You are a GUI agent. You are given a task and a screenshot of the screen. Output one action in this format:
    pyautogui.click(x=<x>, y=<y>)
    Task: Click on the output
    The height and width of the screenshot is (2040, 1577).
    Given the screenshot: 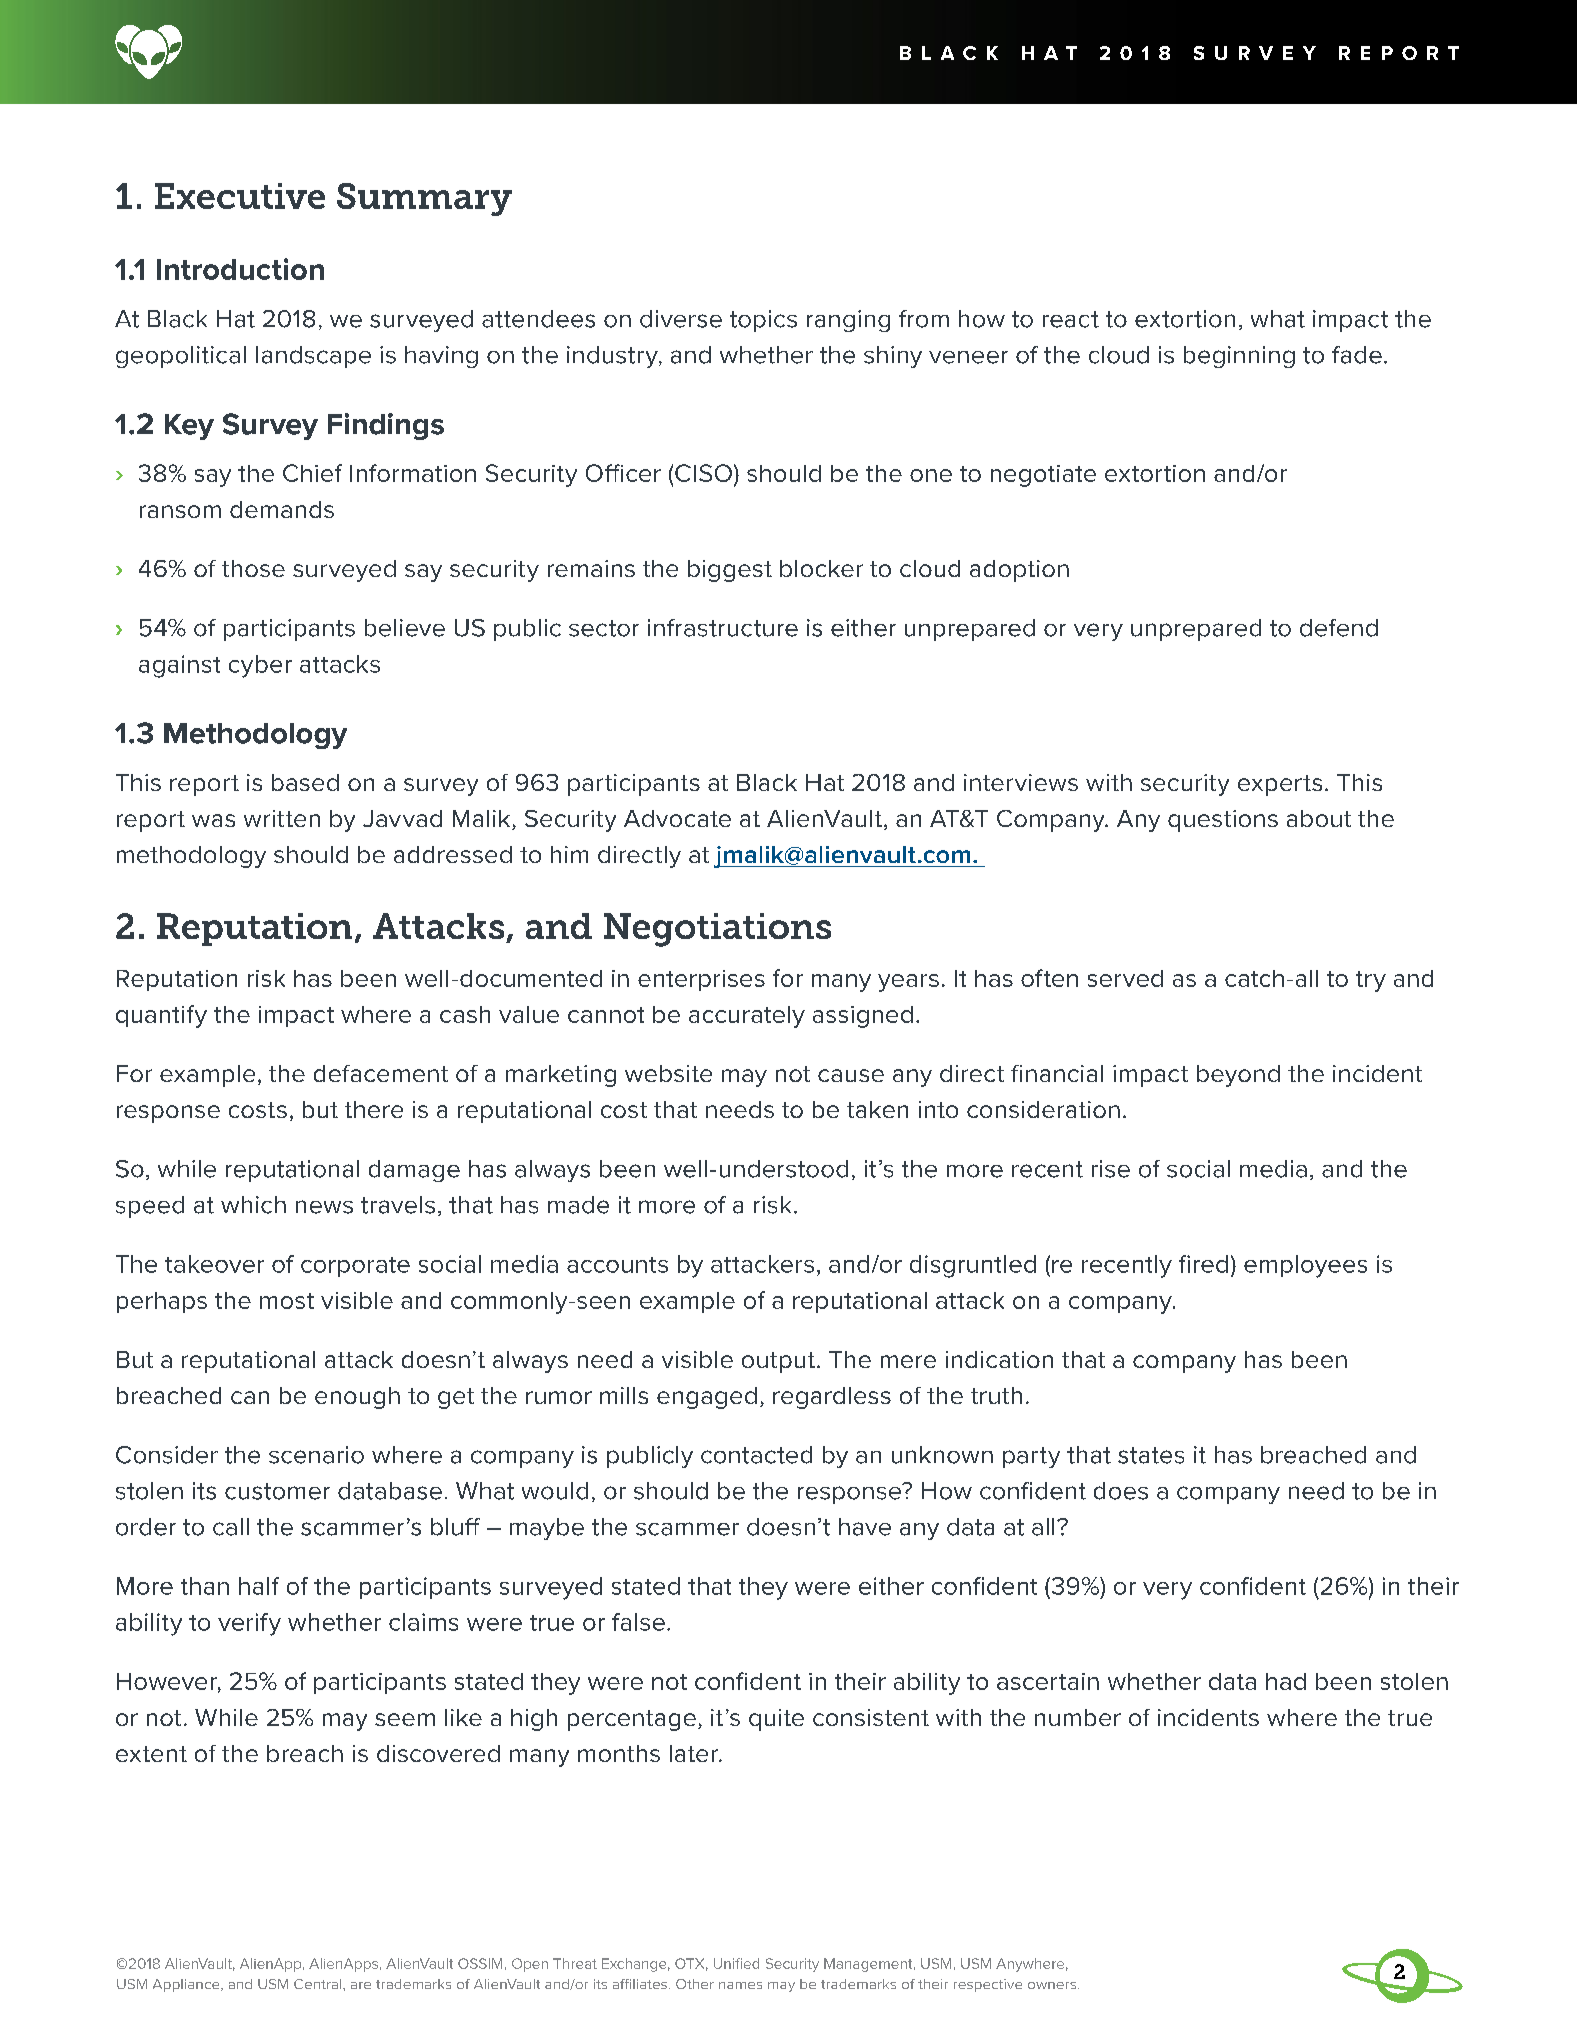 What is the action you would take?
    pyautogui.click(x=778, y=1362)
